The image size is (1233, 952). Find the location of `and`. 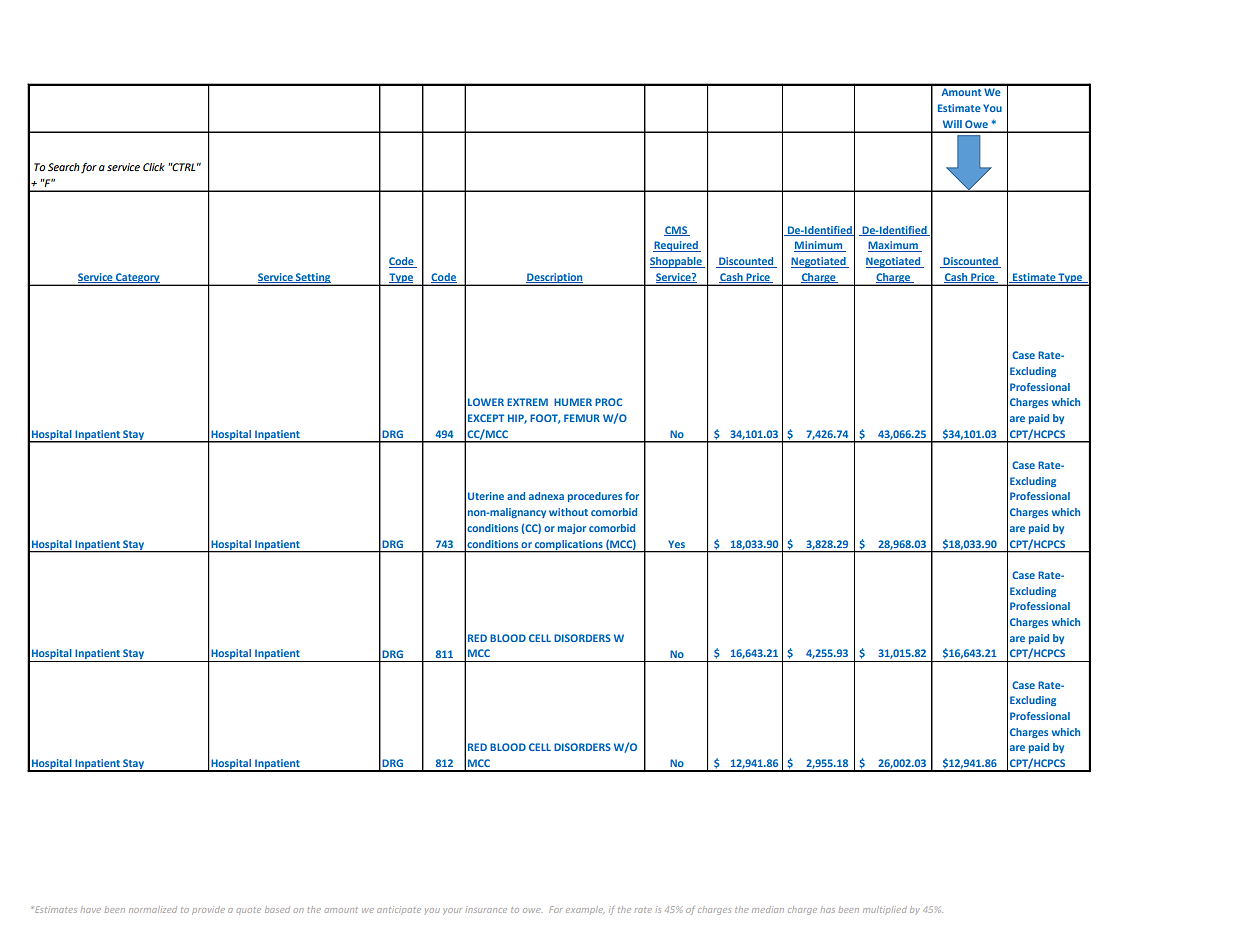

and is located at coordinates (516, 496).
